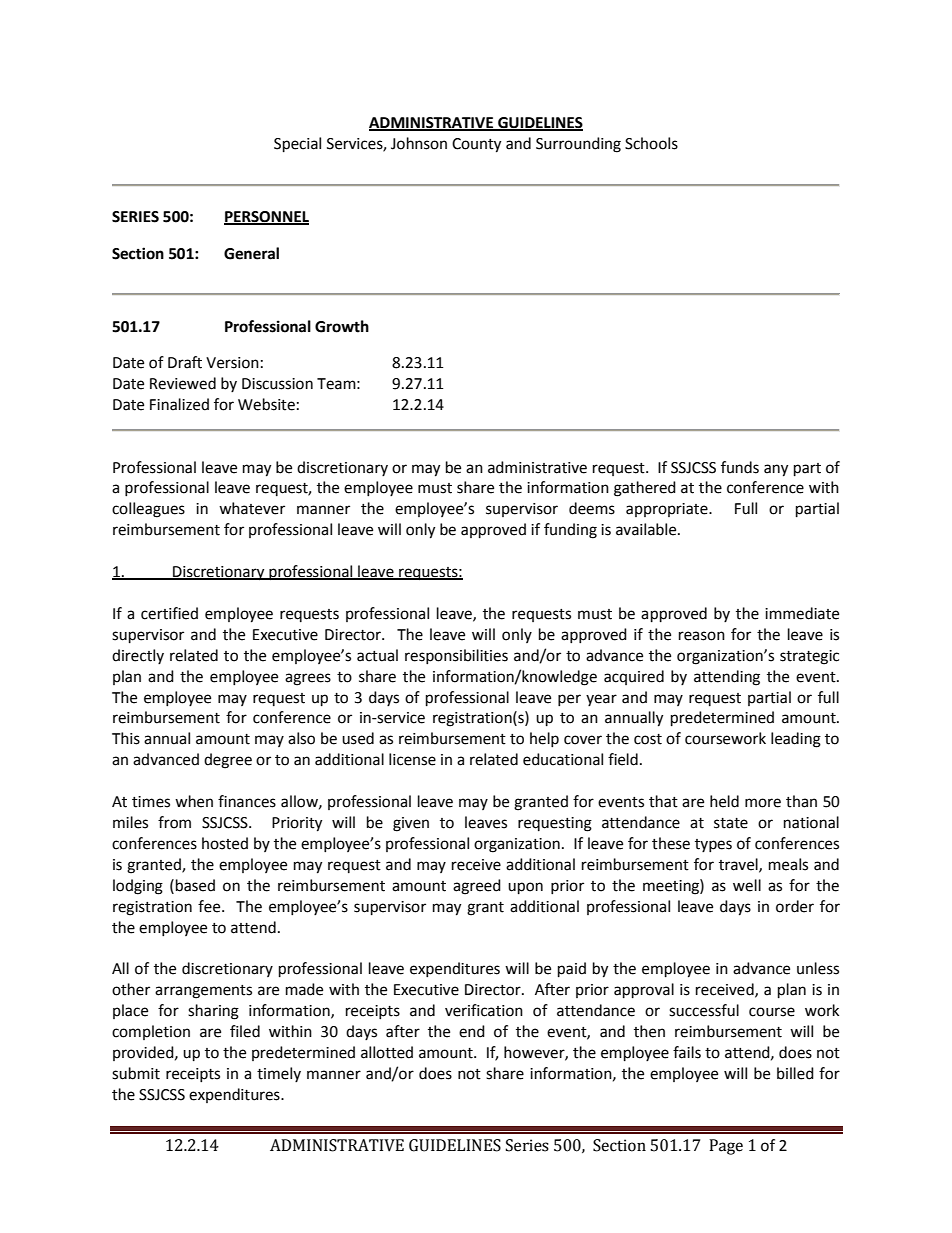 The width and height of the image is (952, 1233). Describe the element at coordinates (266, 218) in the image. I see `PERSONNEL` at that location.
